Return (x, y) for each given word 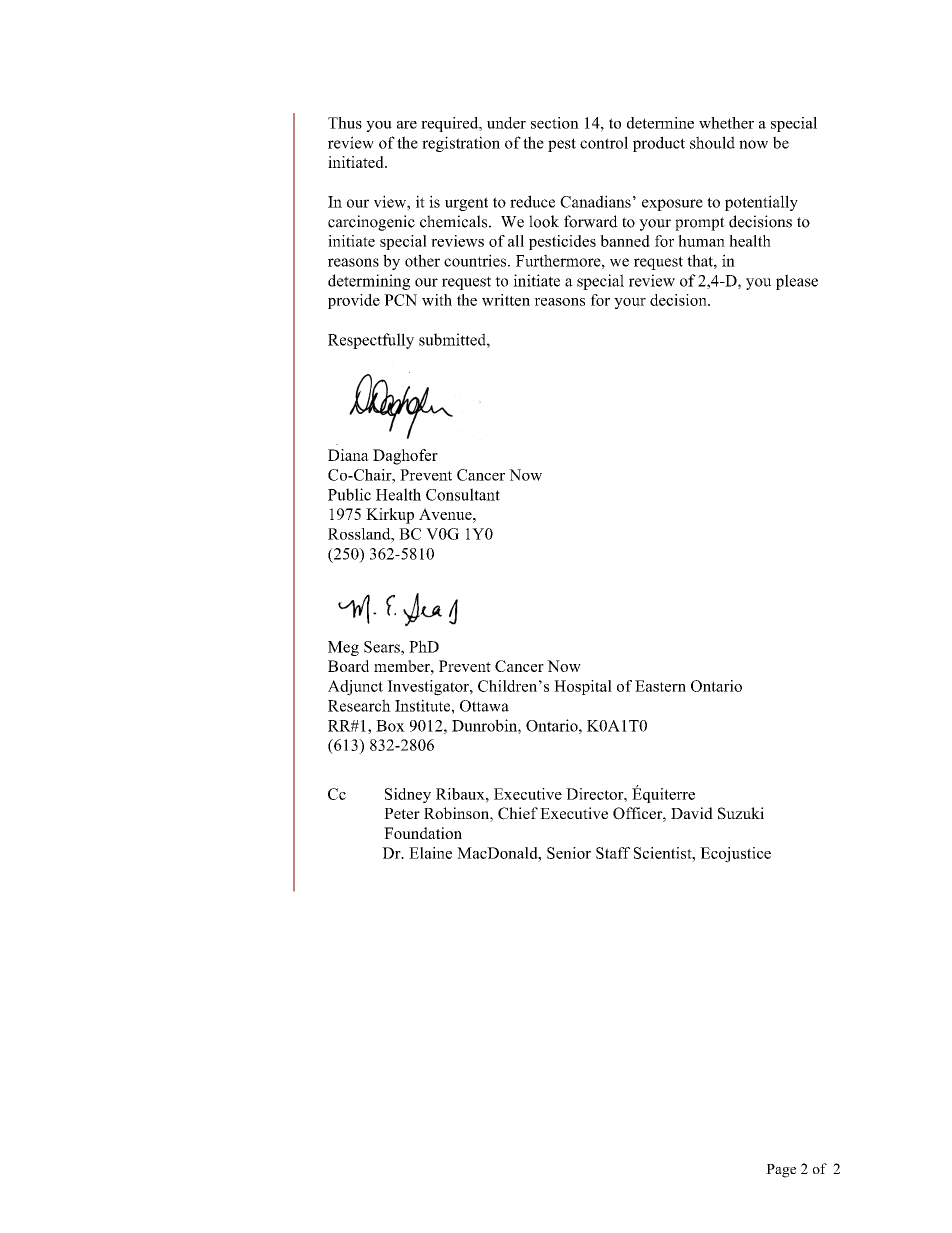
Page (781, 1171)
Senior (569, 853)
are (407, 125)
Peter (402, 813)
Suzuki (741, 813)
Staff (613, 853)
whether (726, 123)
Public (349, 494)
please (797, 282)
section (555, 123)
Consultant (463, 494)
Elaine (430, 853)
